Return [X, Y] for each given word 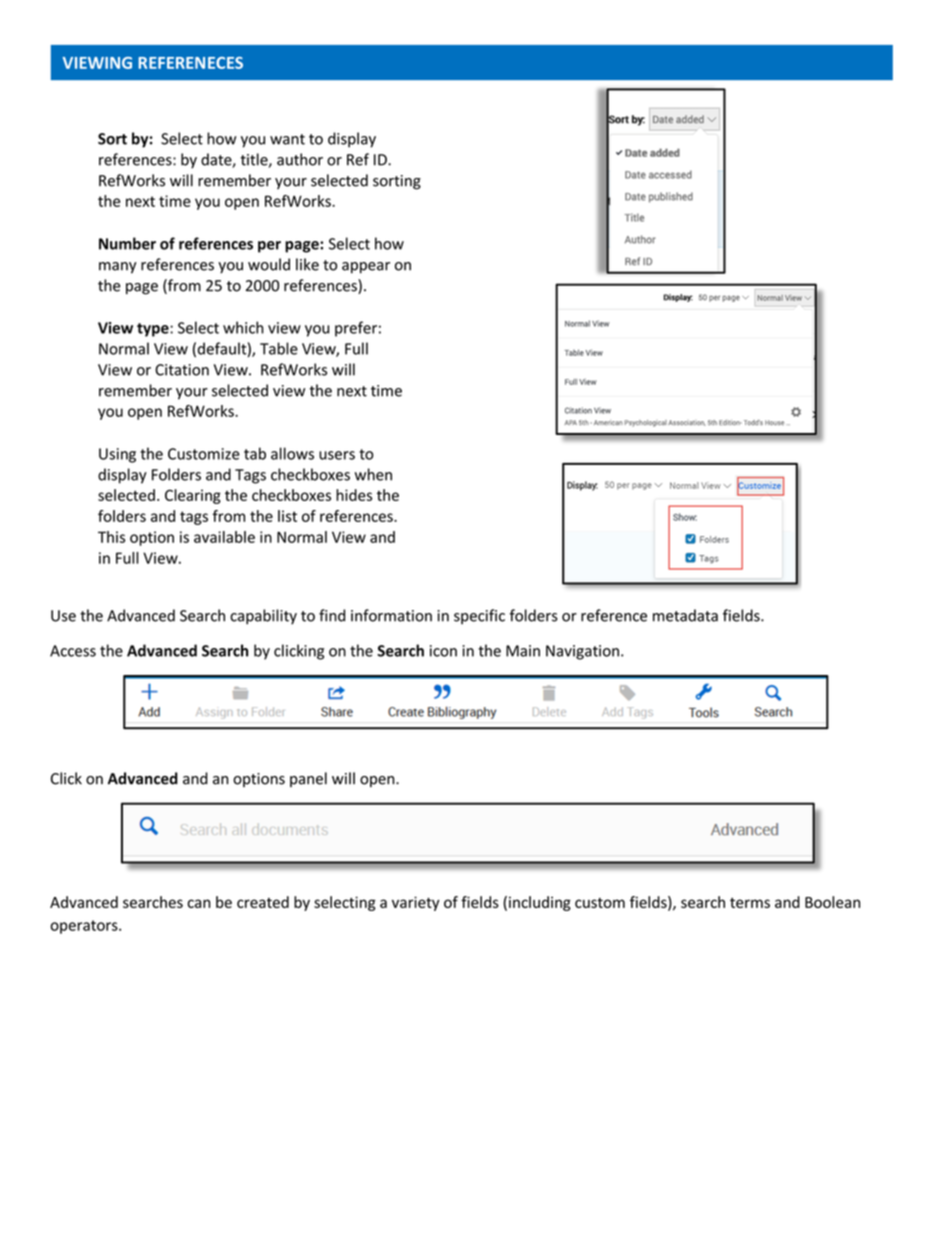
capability [263, 617]
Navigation [582, 652]
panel [308, 779]
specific [479, 616]
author [300, 159]
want [287, 139]
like [307, 264]
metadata [685, 615]
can [199, 903]
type [154, 330]
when [373, 474]
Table [279, 348]
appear [366, 268]
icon [443, 651]
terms [750, 903]
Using [117, 455]
